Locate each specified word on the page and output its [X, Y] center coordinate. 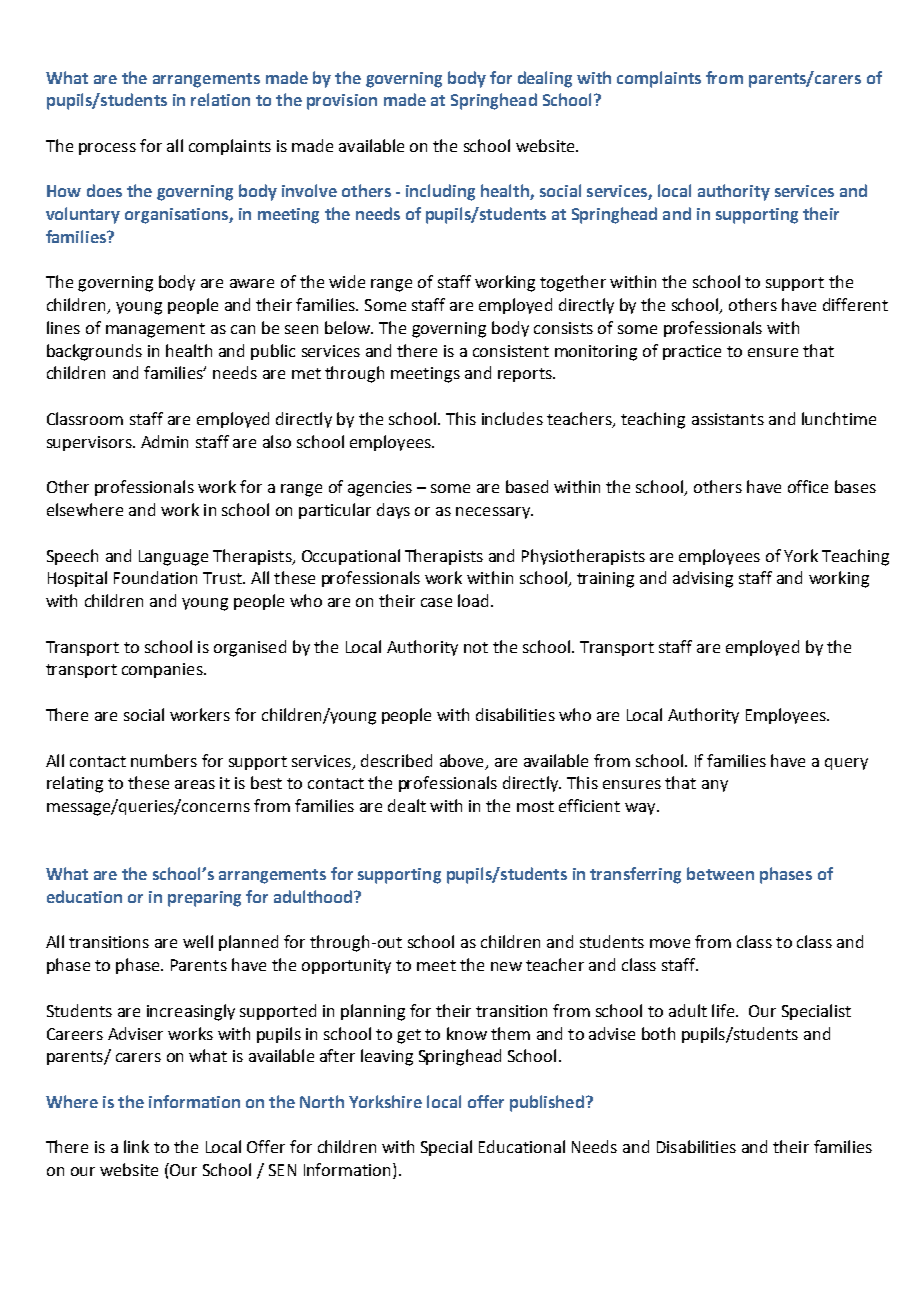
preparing [204, 899]
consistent [511, 351]
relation [220, 99]
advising [703, 579]
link [136, 1146]
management [155, 330]
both [658, 1033]
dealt [407, 805]
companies [163, 670]
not [476, 647]
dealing [545, 79]
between [720, 873]
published [547, 1103]
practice [692, 352]
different [855, 304]
